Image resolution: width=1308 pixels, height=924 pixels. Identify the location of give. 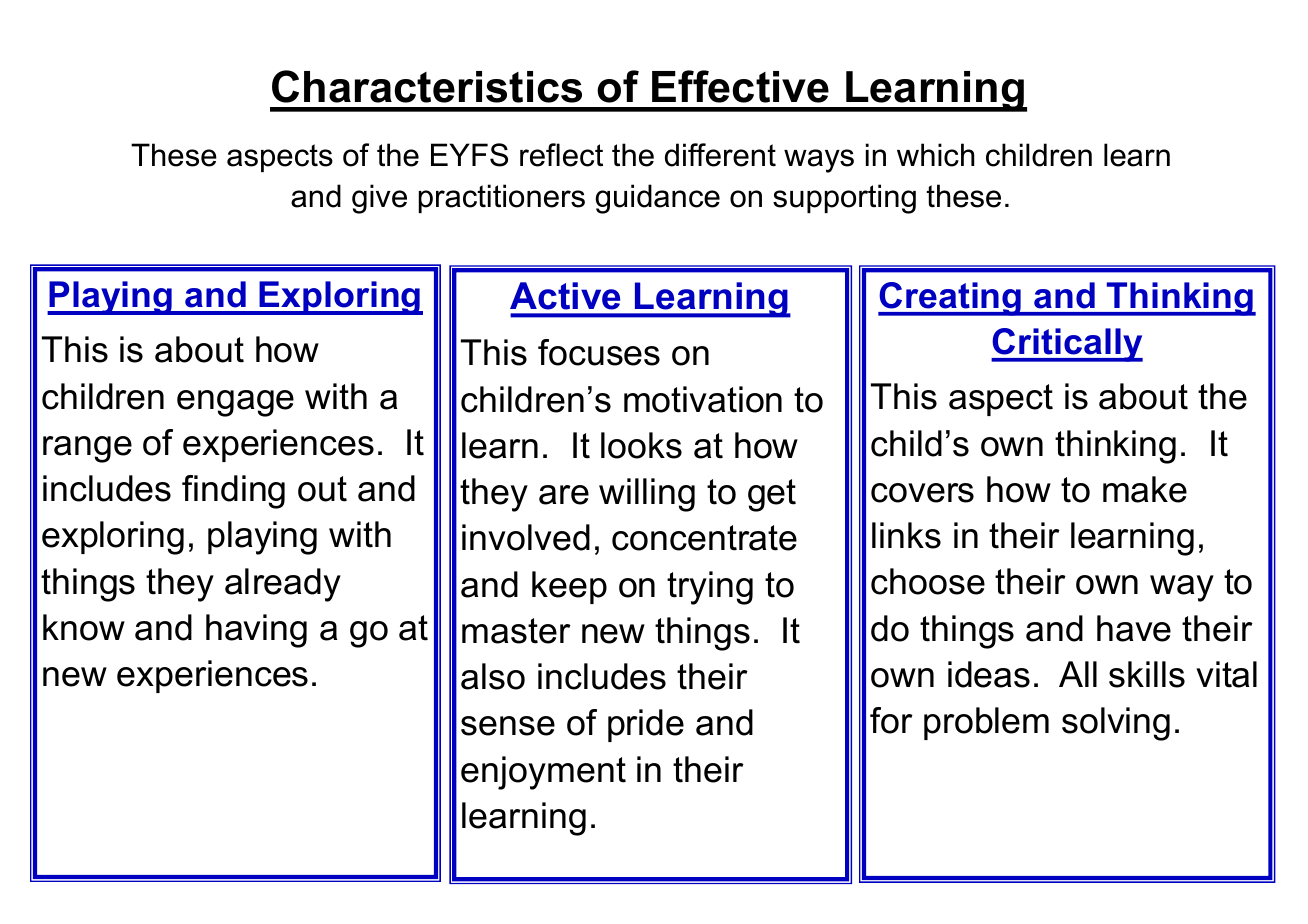
(379, 199).
